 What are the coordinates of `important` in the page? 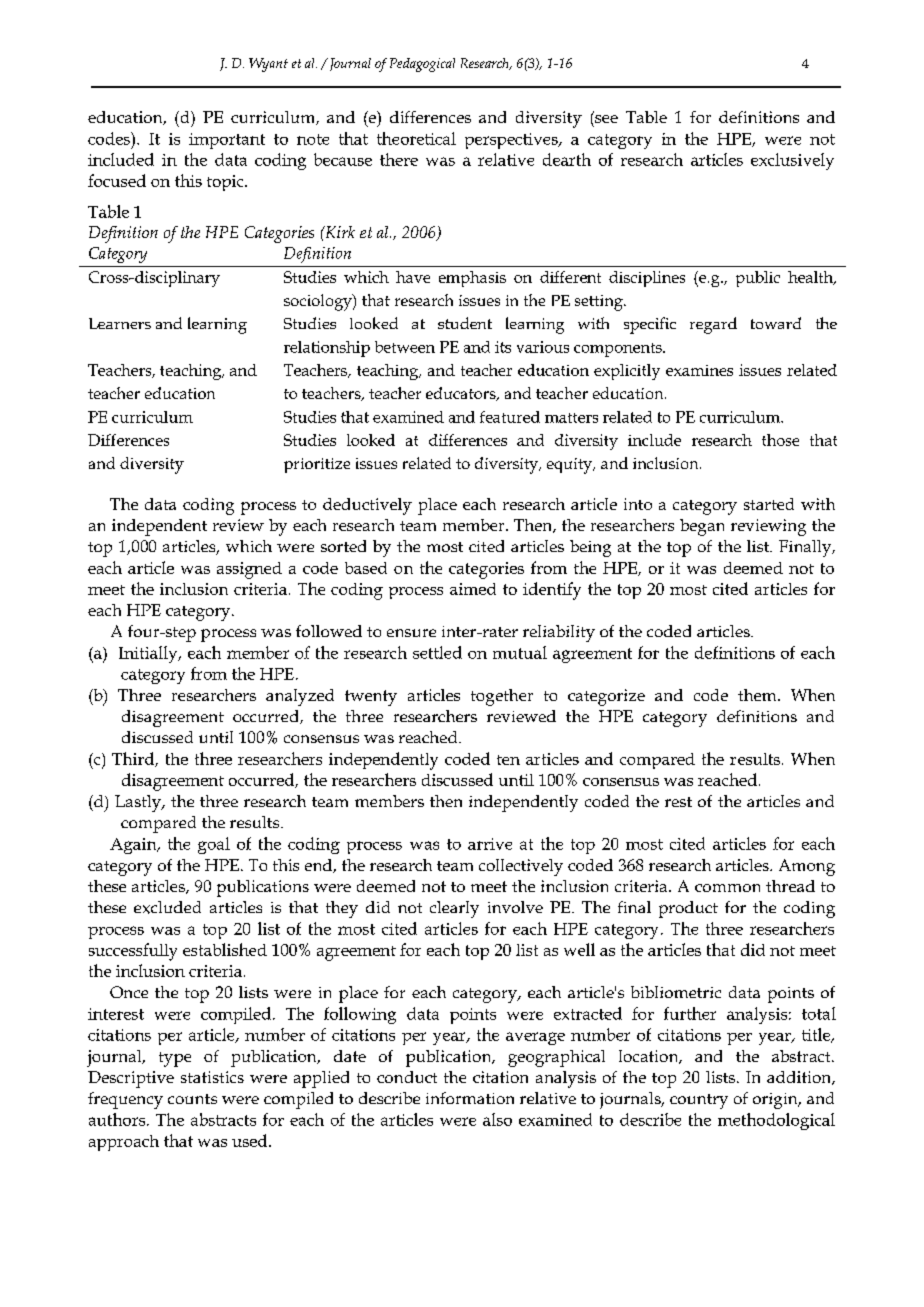 It's located at (227, 141).
